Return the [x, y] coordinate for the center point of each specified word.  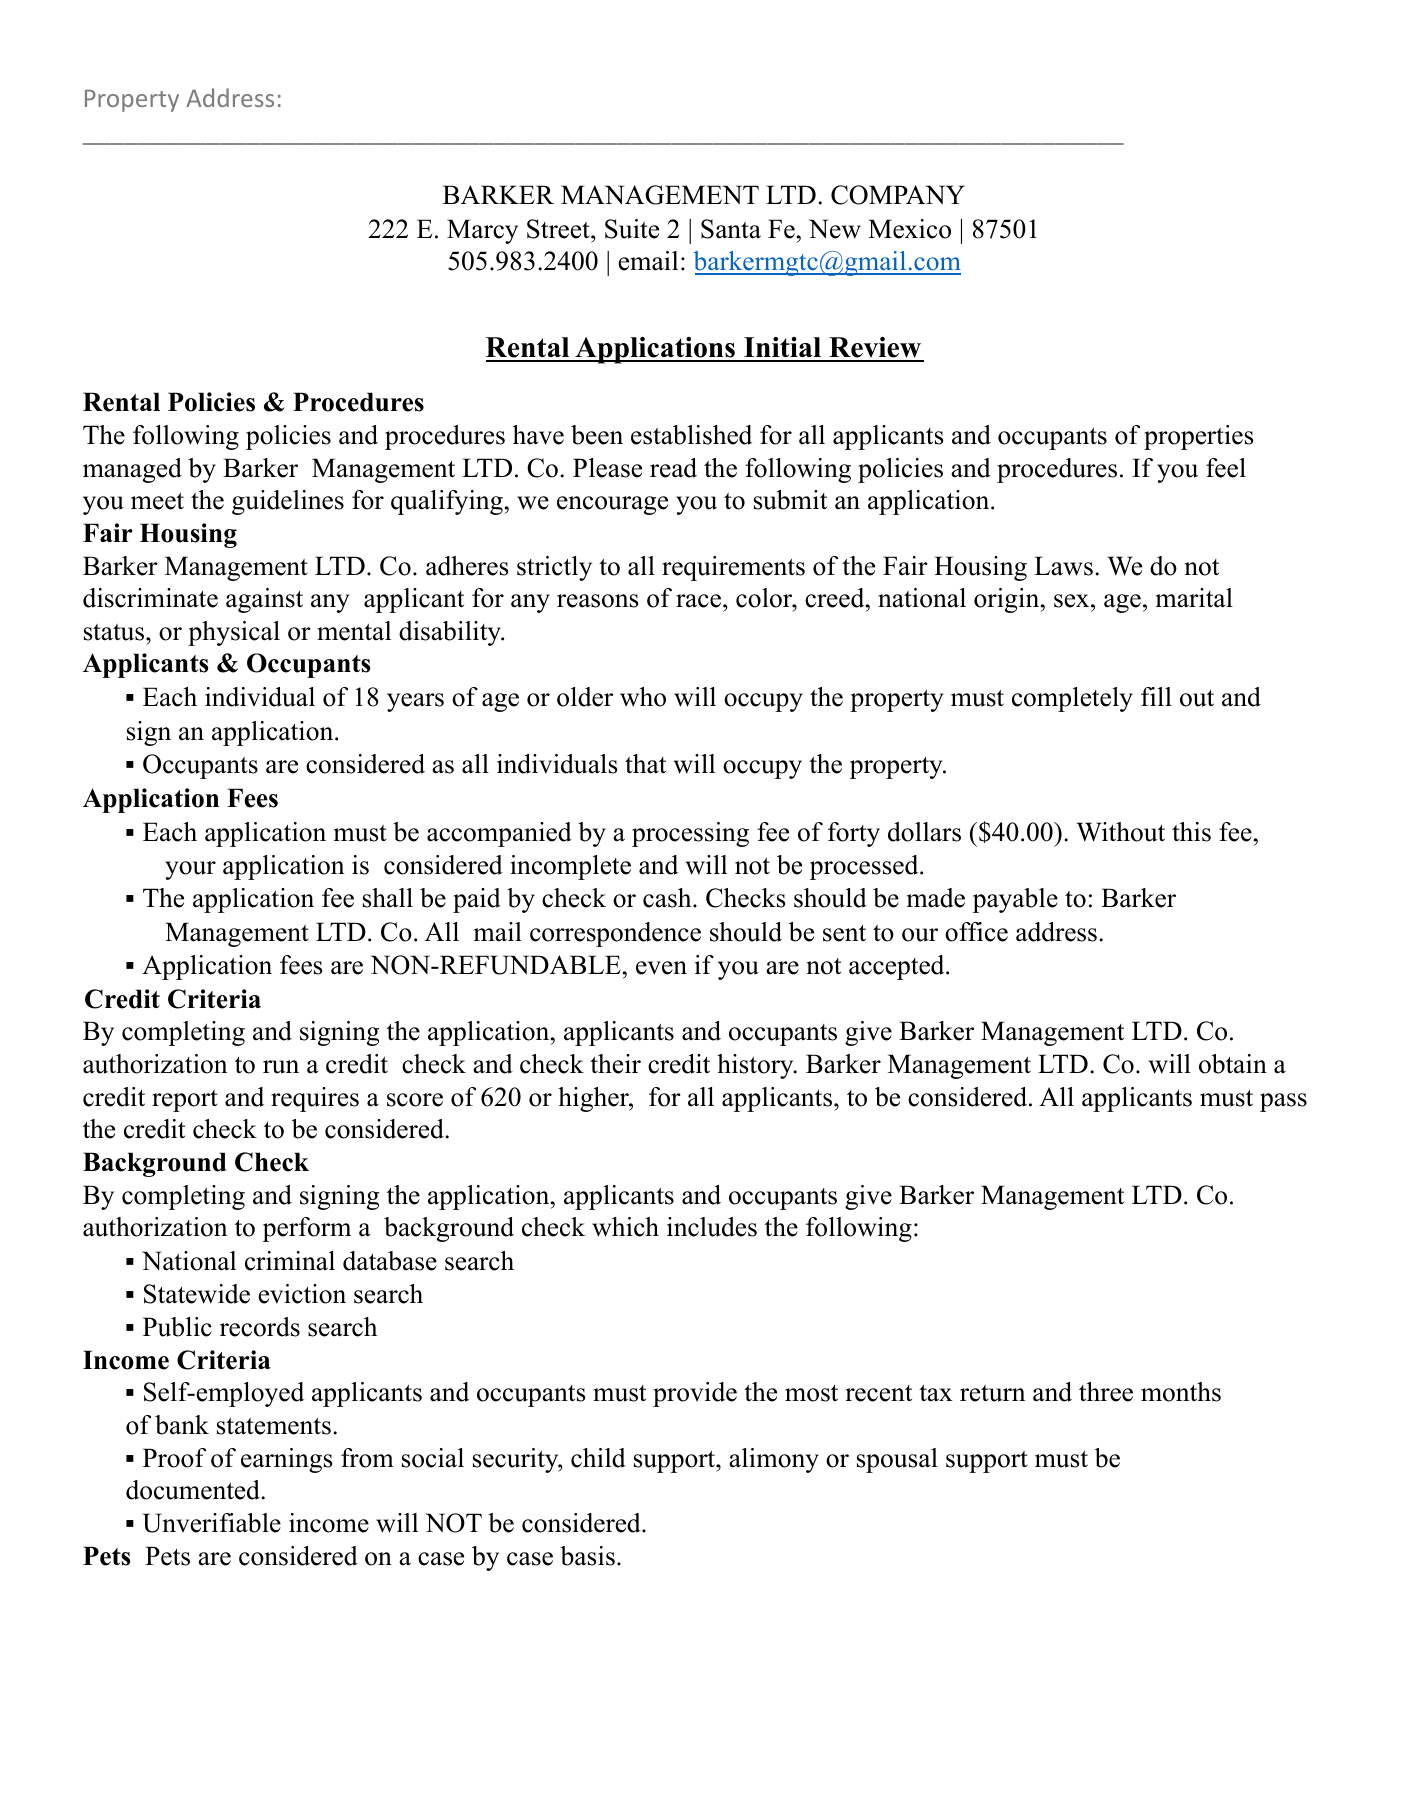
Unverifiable [212, 1523]
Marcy [482, 231]
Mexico [909, 229]
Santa [731, 229]
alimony [774, 1460]
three [1106, 1392]
